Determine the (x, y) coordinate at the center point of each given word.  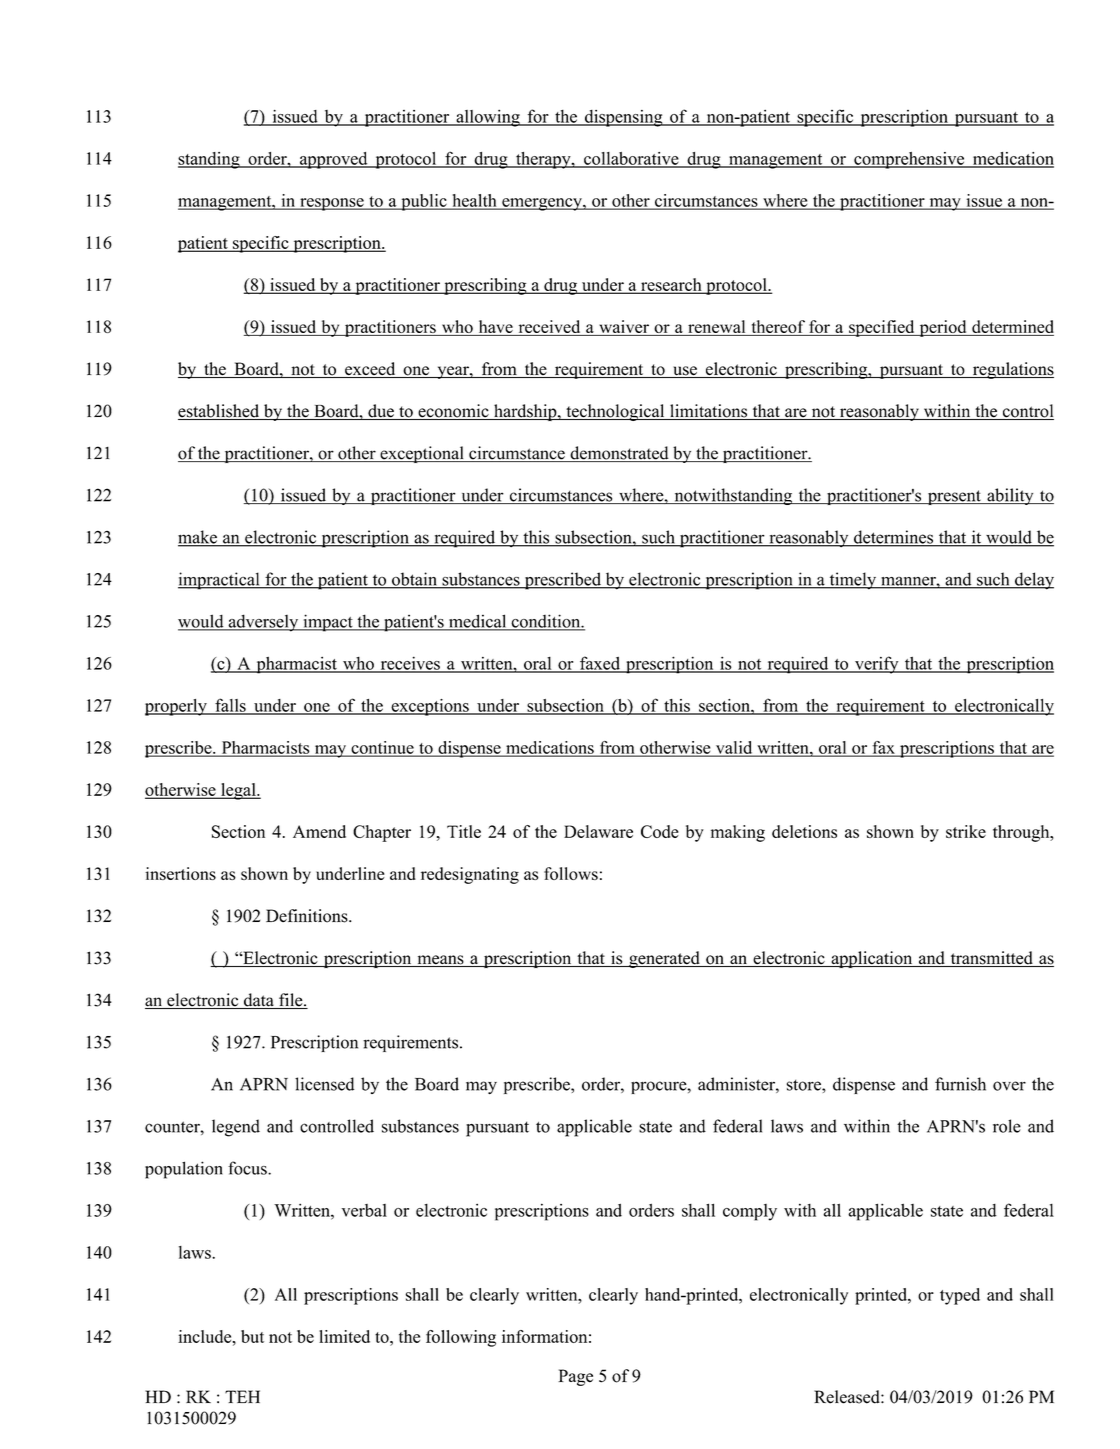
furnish (960, 1084)
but (252, 1336)
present (954, 497)
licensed (324, 1084)
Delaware (598, 831)
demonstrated (619, 454)
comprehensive (909, 160)
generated (664, 959)
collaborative (631, 159)
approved (334, 160)
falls (230, 706)
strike (966, 831)
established (220, 412)
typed (960, 1296)
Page (575, 1377)
